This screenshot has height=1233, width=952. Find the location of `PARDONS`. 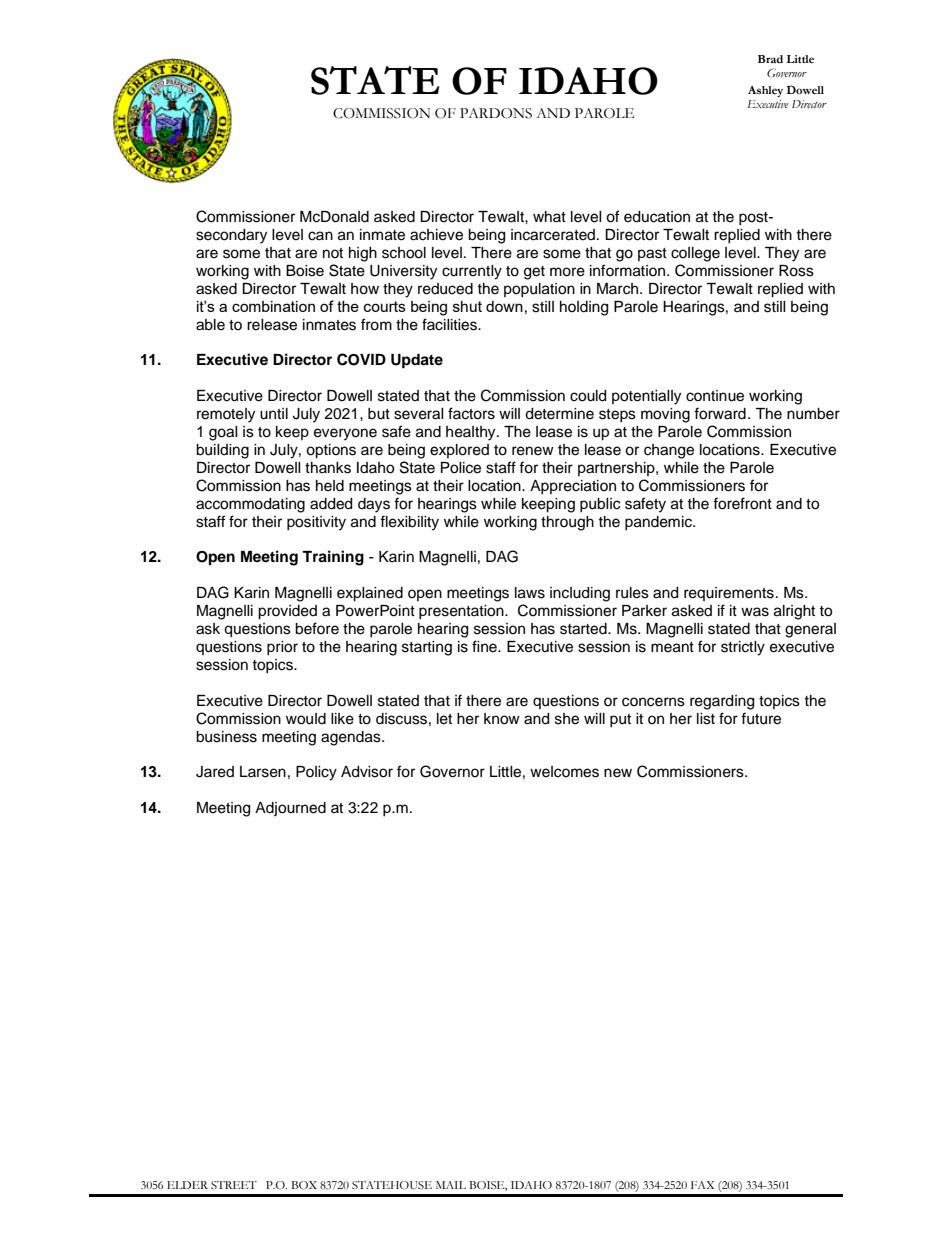

PARDONS is located at coordinates (496, 113).
